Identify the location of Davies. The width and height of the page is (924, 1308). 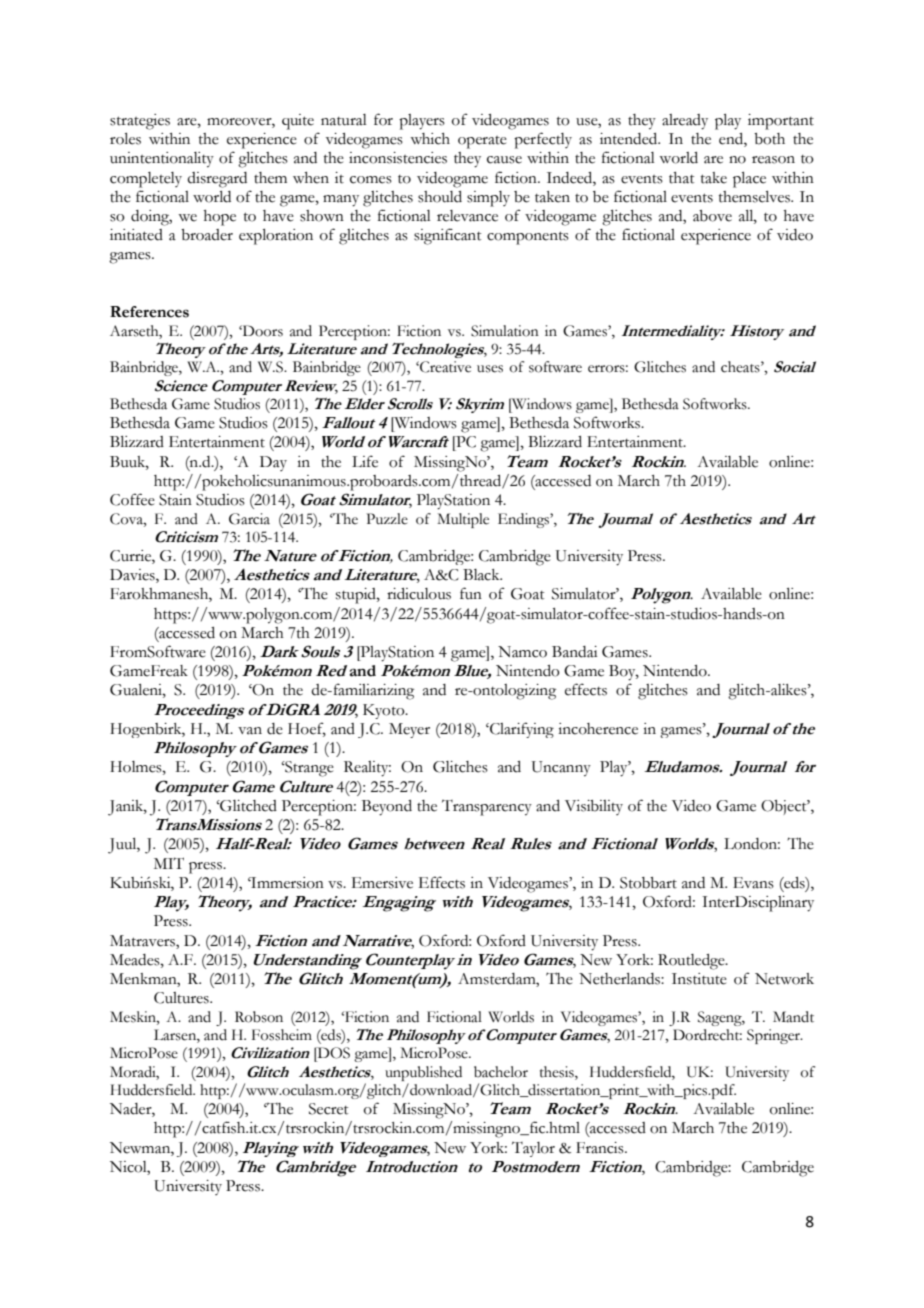
(133, 576).
